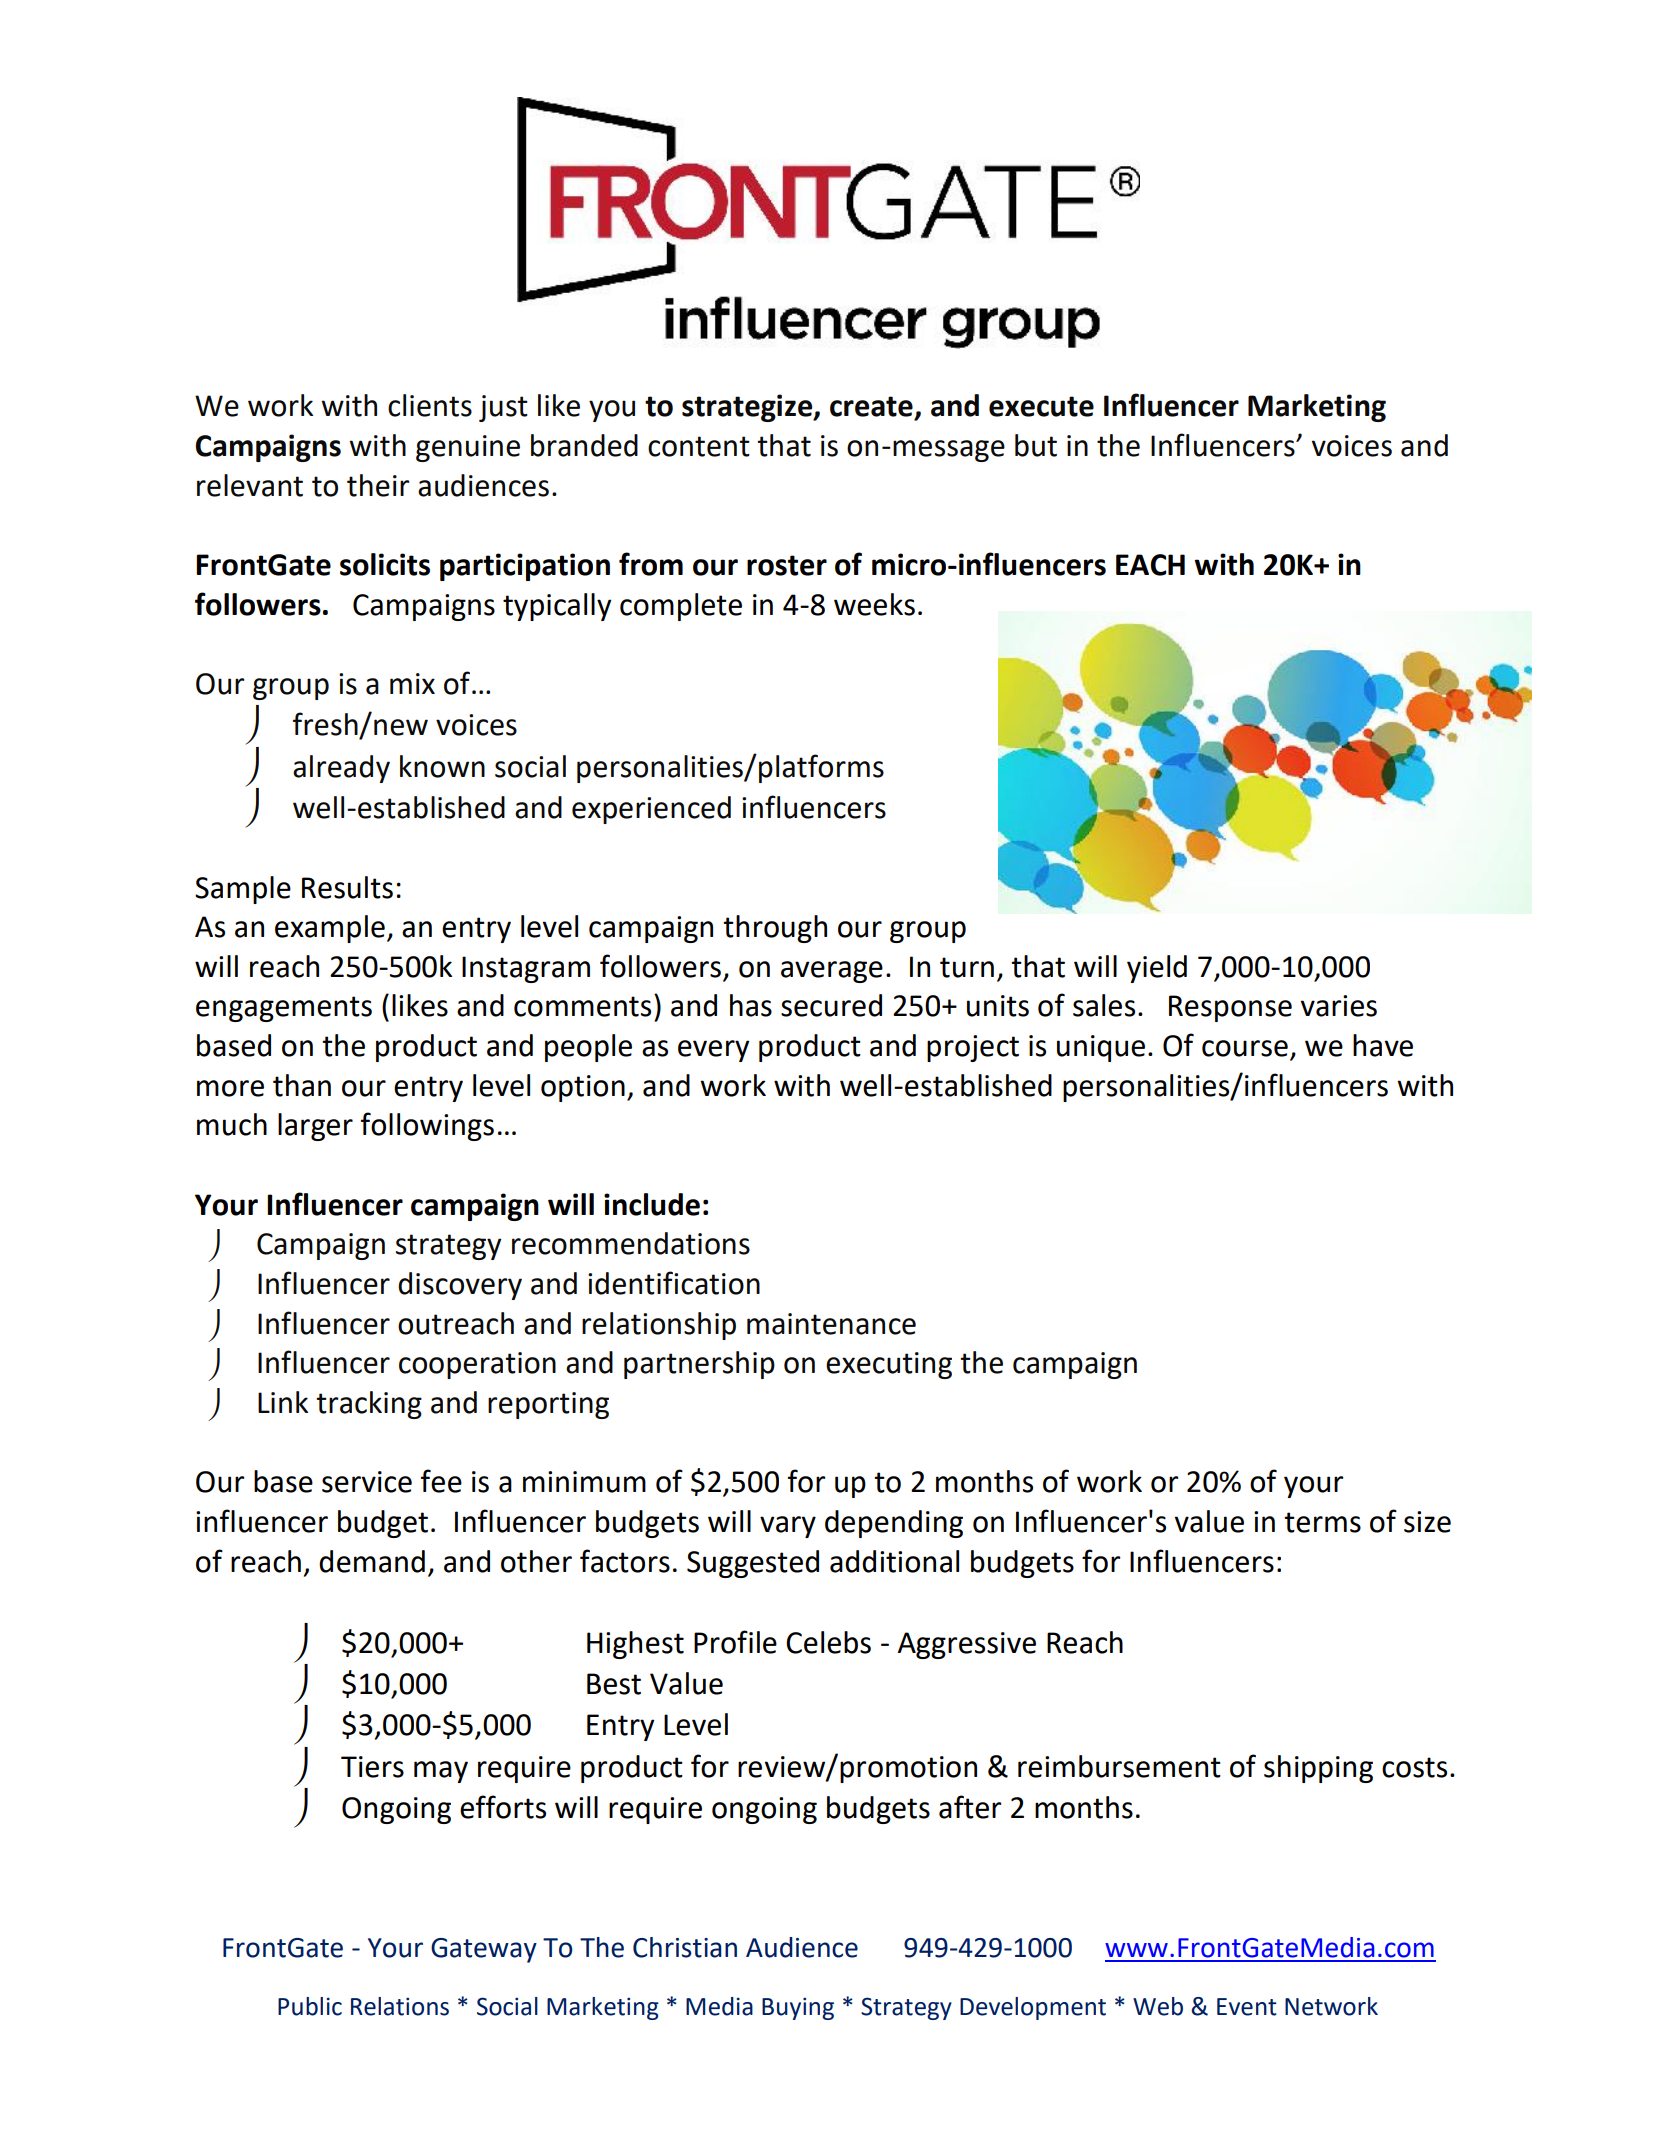 This page has width=1657, height=2144. Describe the element at coordinates (831, 1324) in the page. I see `maintenance` at that location.
